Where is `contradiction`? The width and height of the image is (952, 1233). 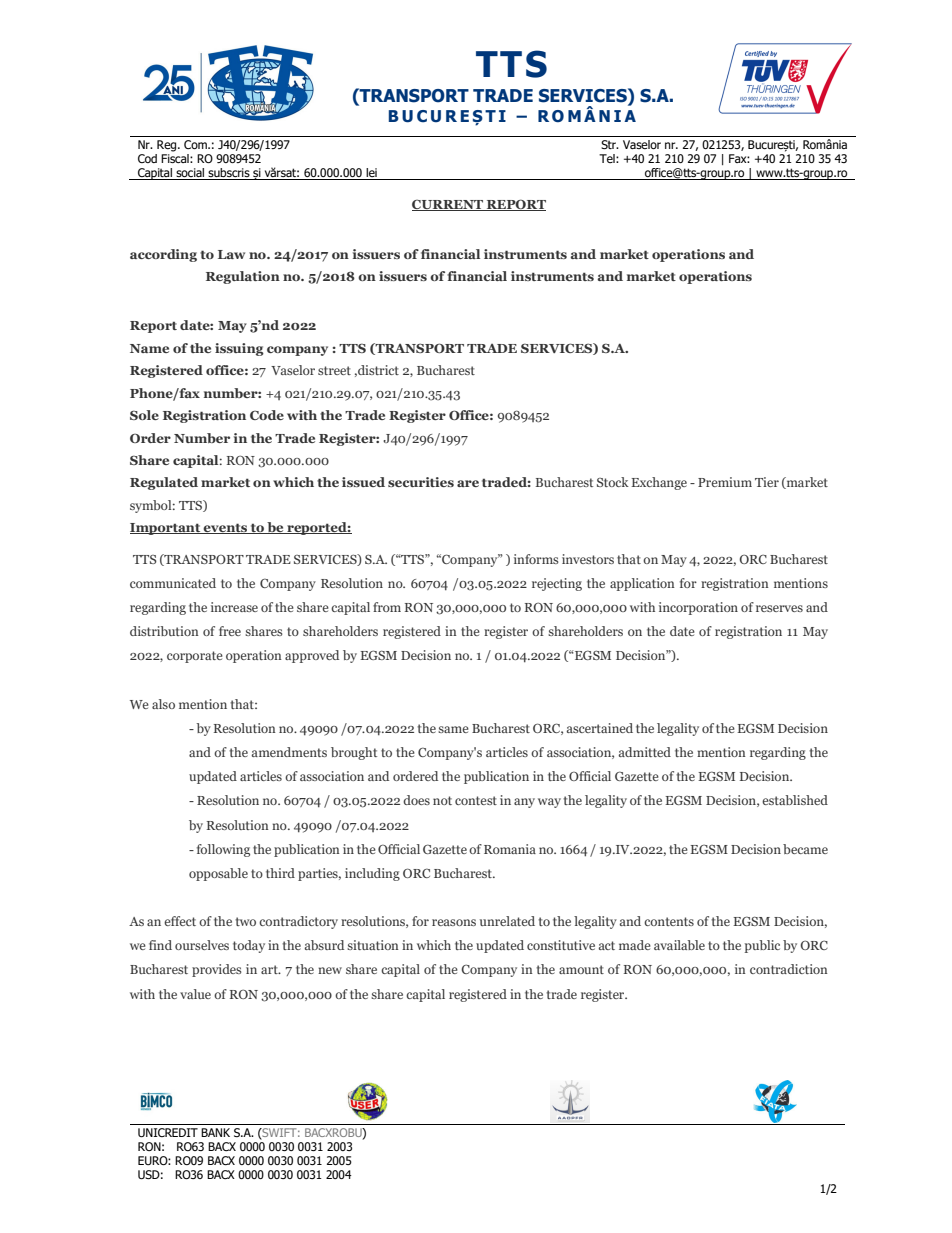 contradiction is located at coordinates (789, 969).
